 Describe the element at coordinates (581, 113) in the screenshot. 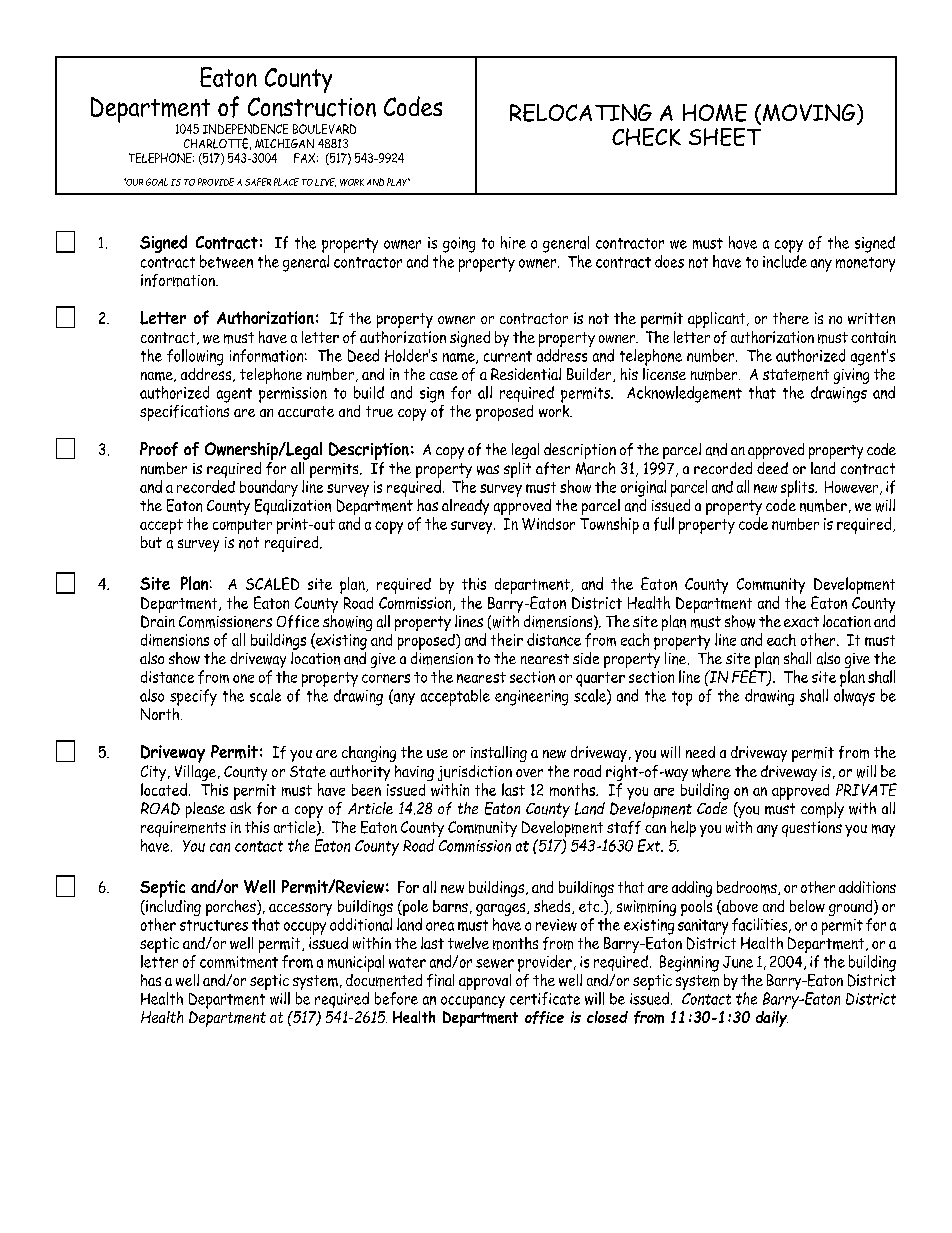

I see `RELOCATING` at that location.
